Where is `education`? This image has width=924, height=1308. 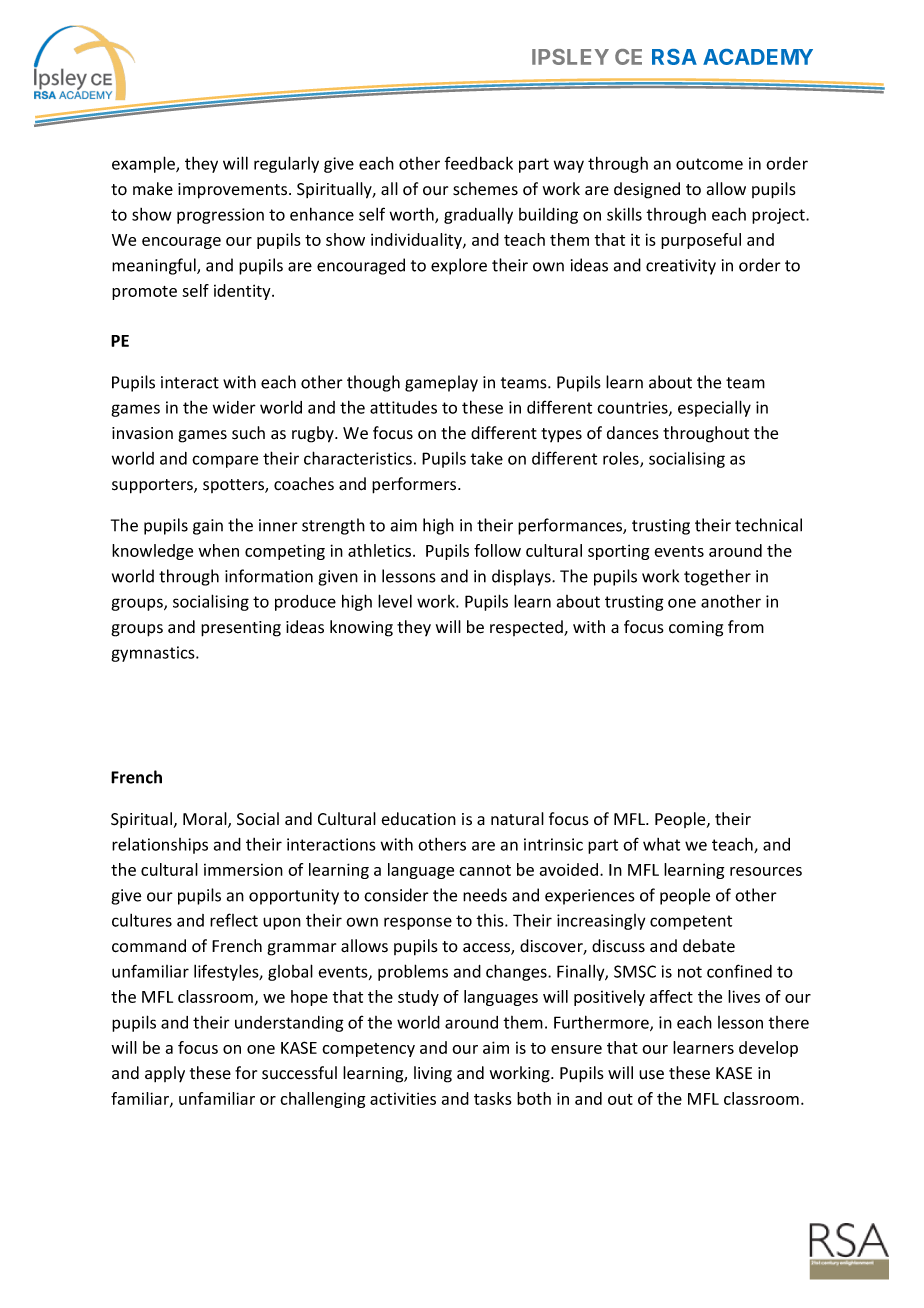 education is located at coordinates (418, 819).
